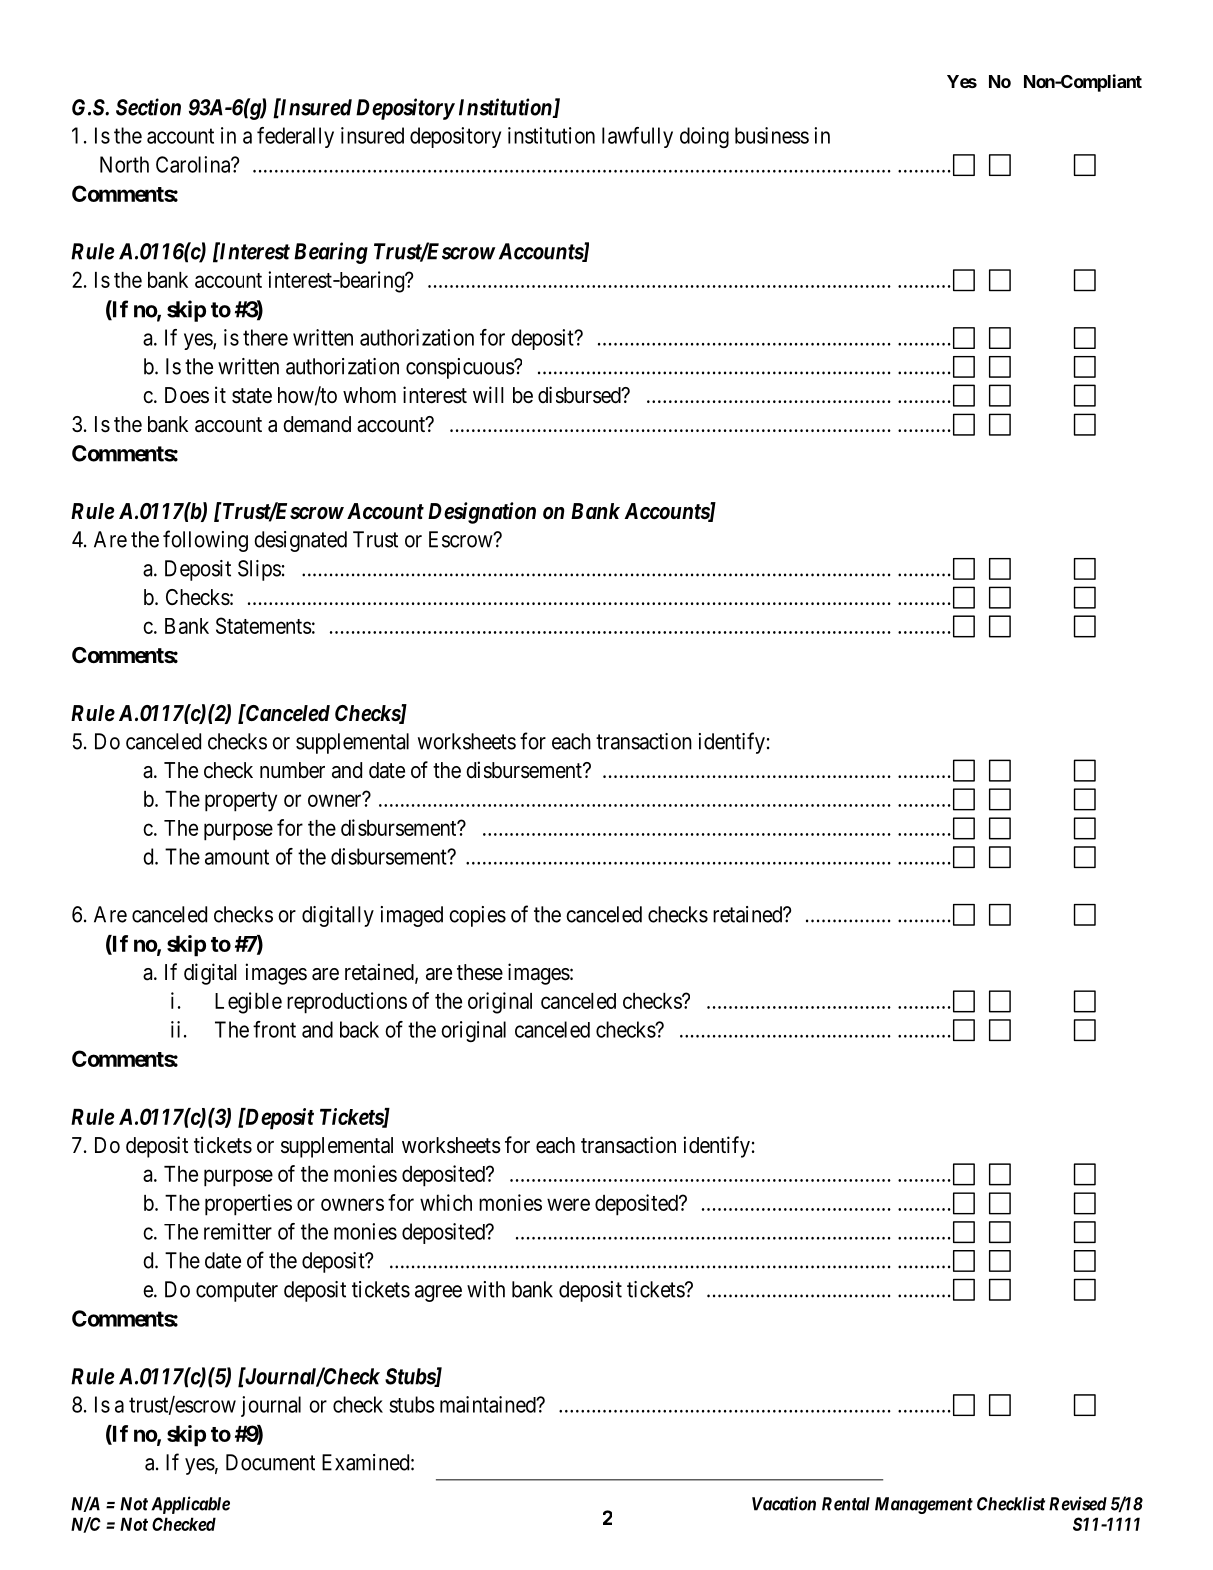  I want to click on lawfully, so click(637, 137).
